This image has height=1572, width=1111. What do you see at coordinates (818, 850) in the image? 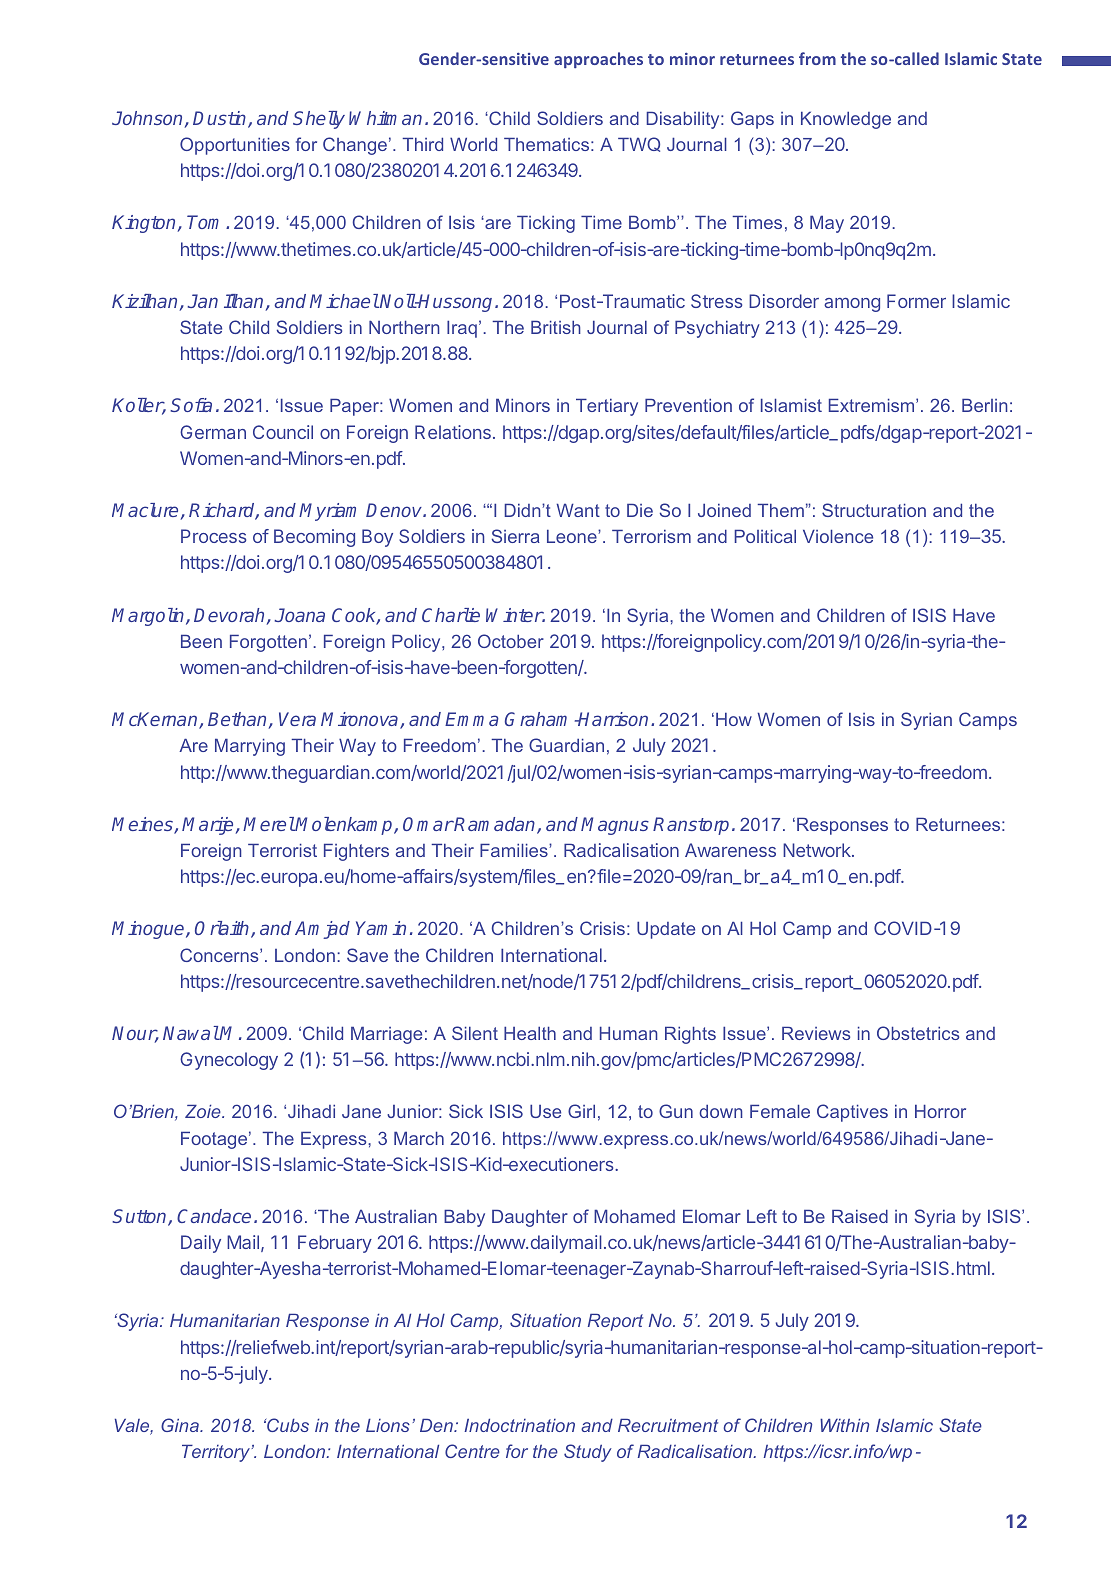
I see `Network` at bounding box center [818, 850].
